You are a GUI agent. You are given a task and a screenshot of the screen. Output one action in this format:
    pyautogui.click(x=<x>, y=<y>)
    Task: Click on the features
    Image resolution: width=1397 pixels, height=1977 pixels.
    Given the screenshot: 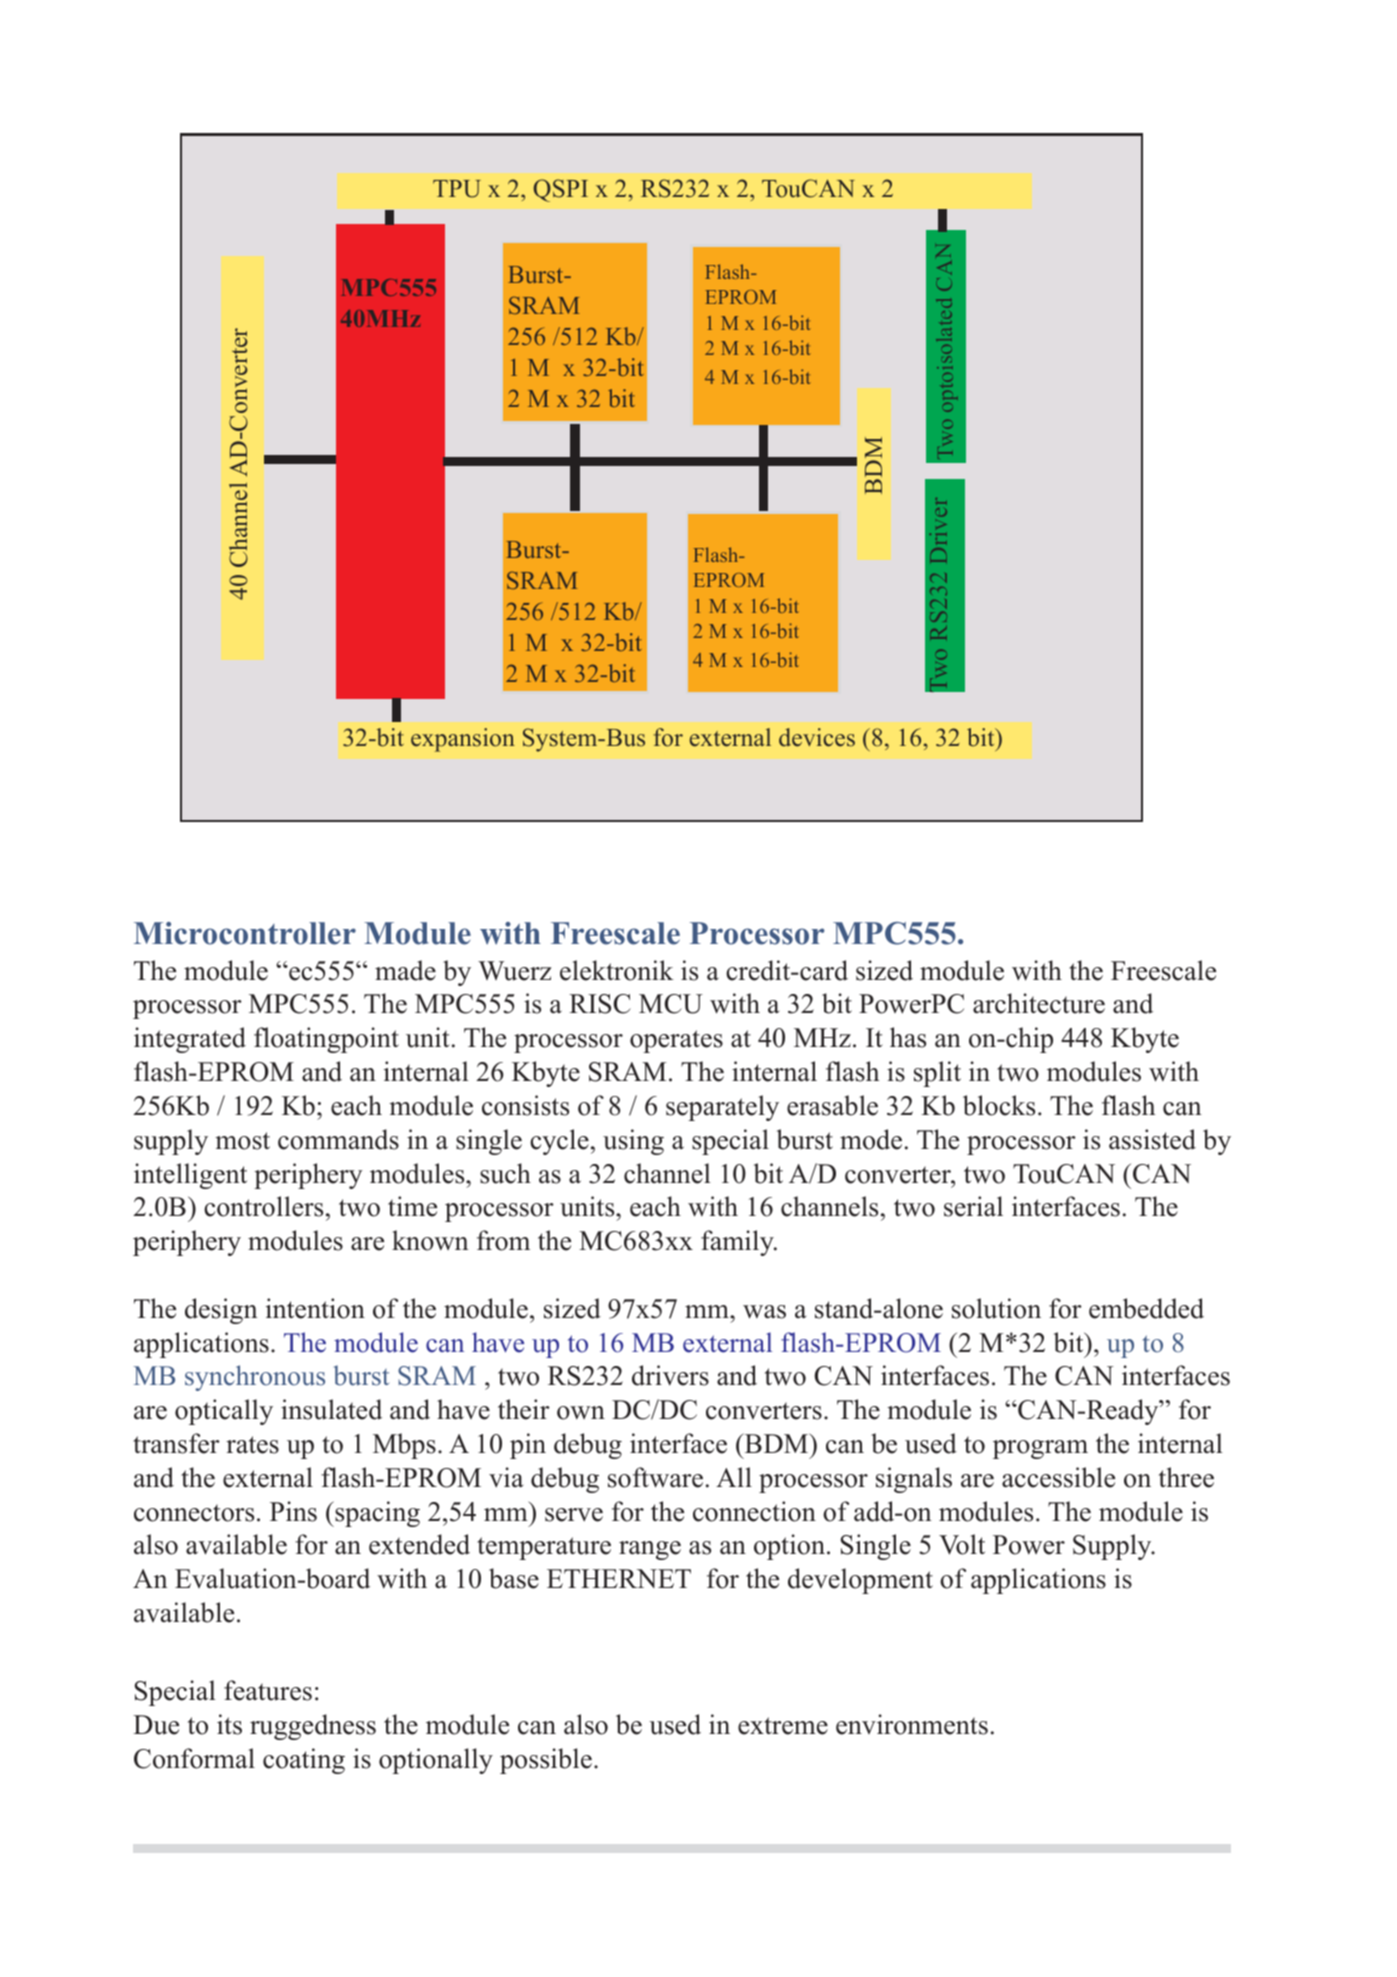 What is the action you would take?
    pyautogui.click(x=268, y=1690)
